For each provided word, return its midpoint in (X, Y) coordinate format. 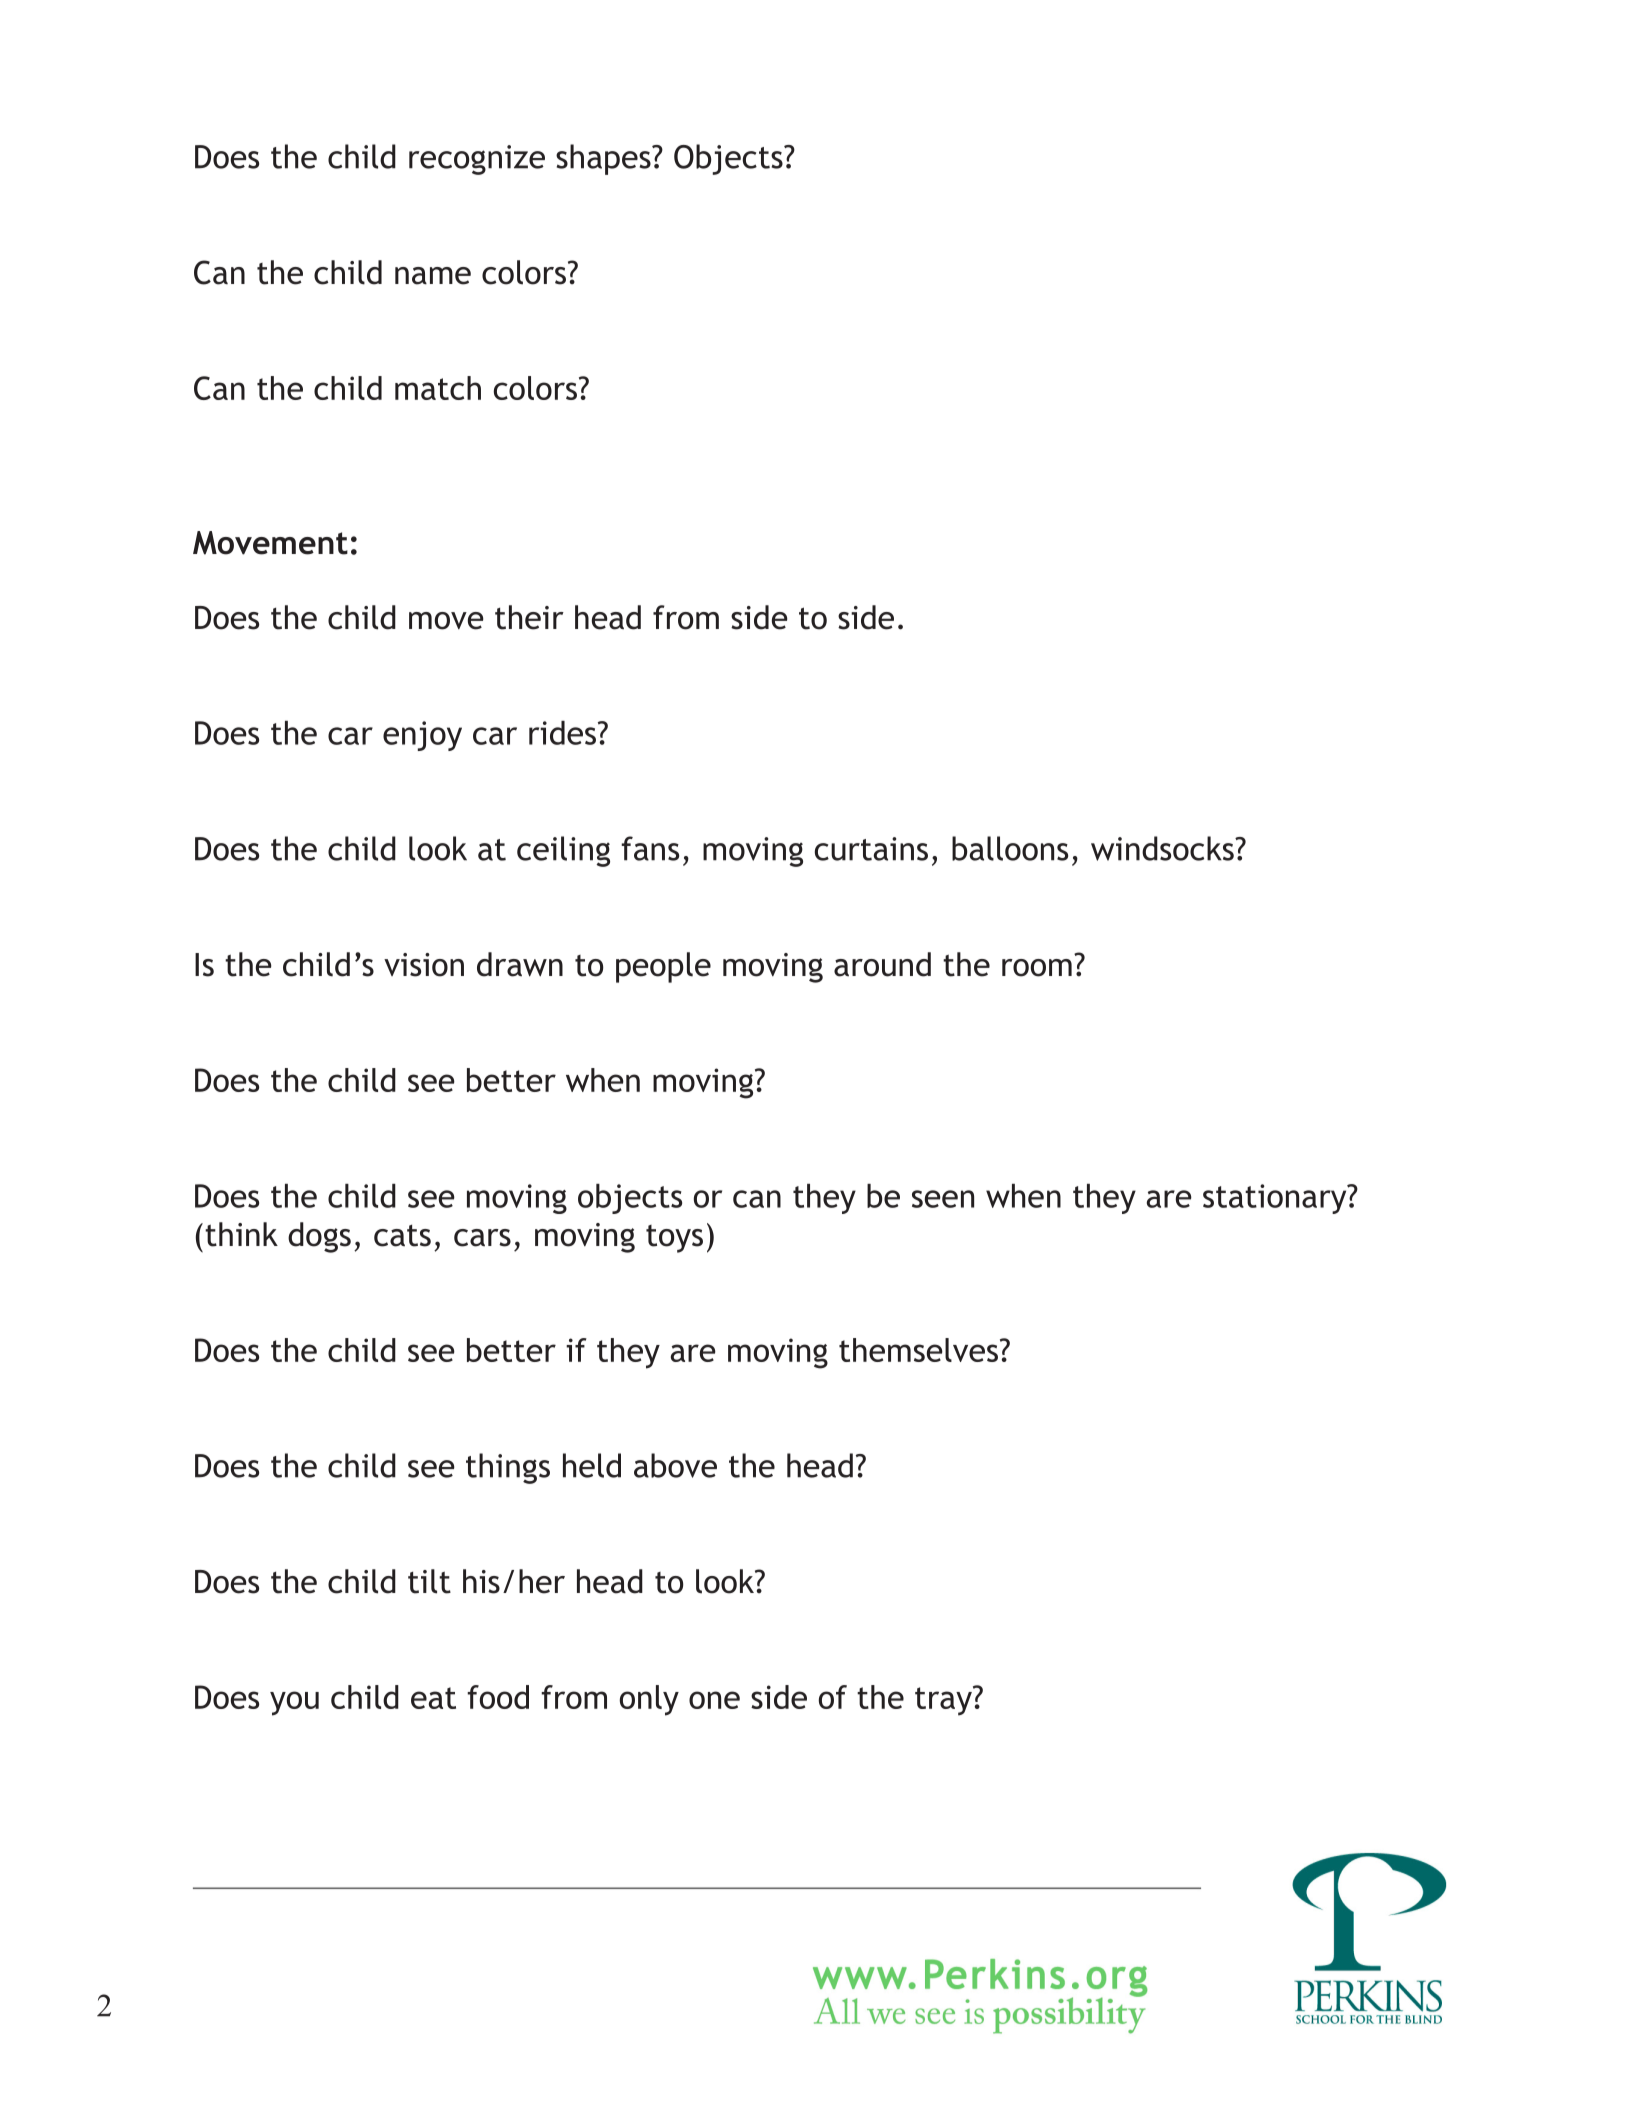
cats (402, 1236)
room (1037, 968)
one (714, 1700)
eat (433, 1698)
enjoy (422, 736)
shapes (604, 159)
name (433, 276)
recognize (477, 160)
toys (674, 1239)
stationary (1276, 1199)
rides (564, 733)
